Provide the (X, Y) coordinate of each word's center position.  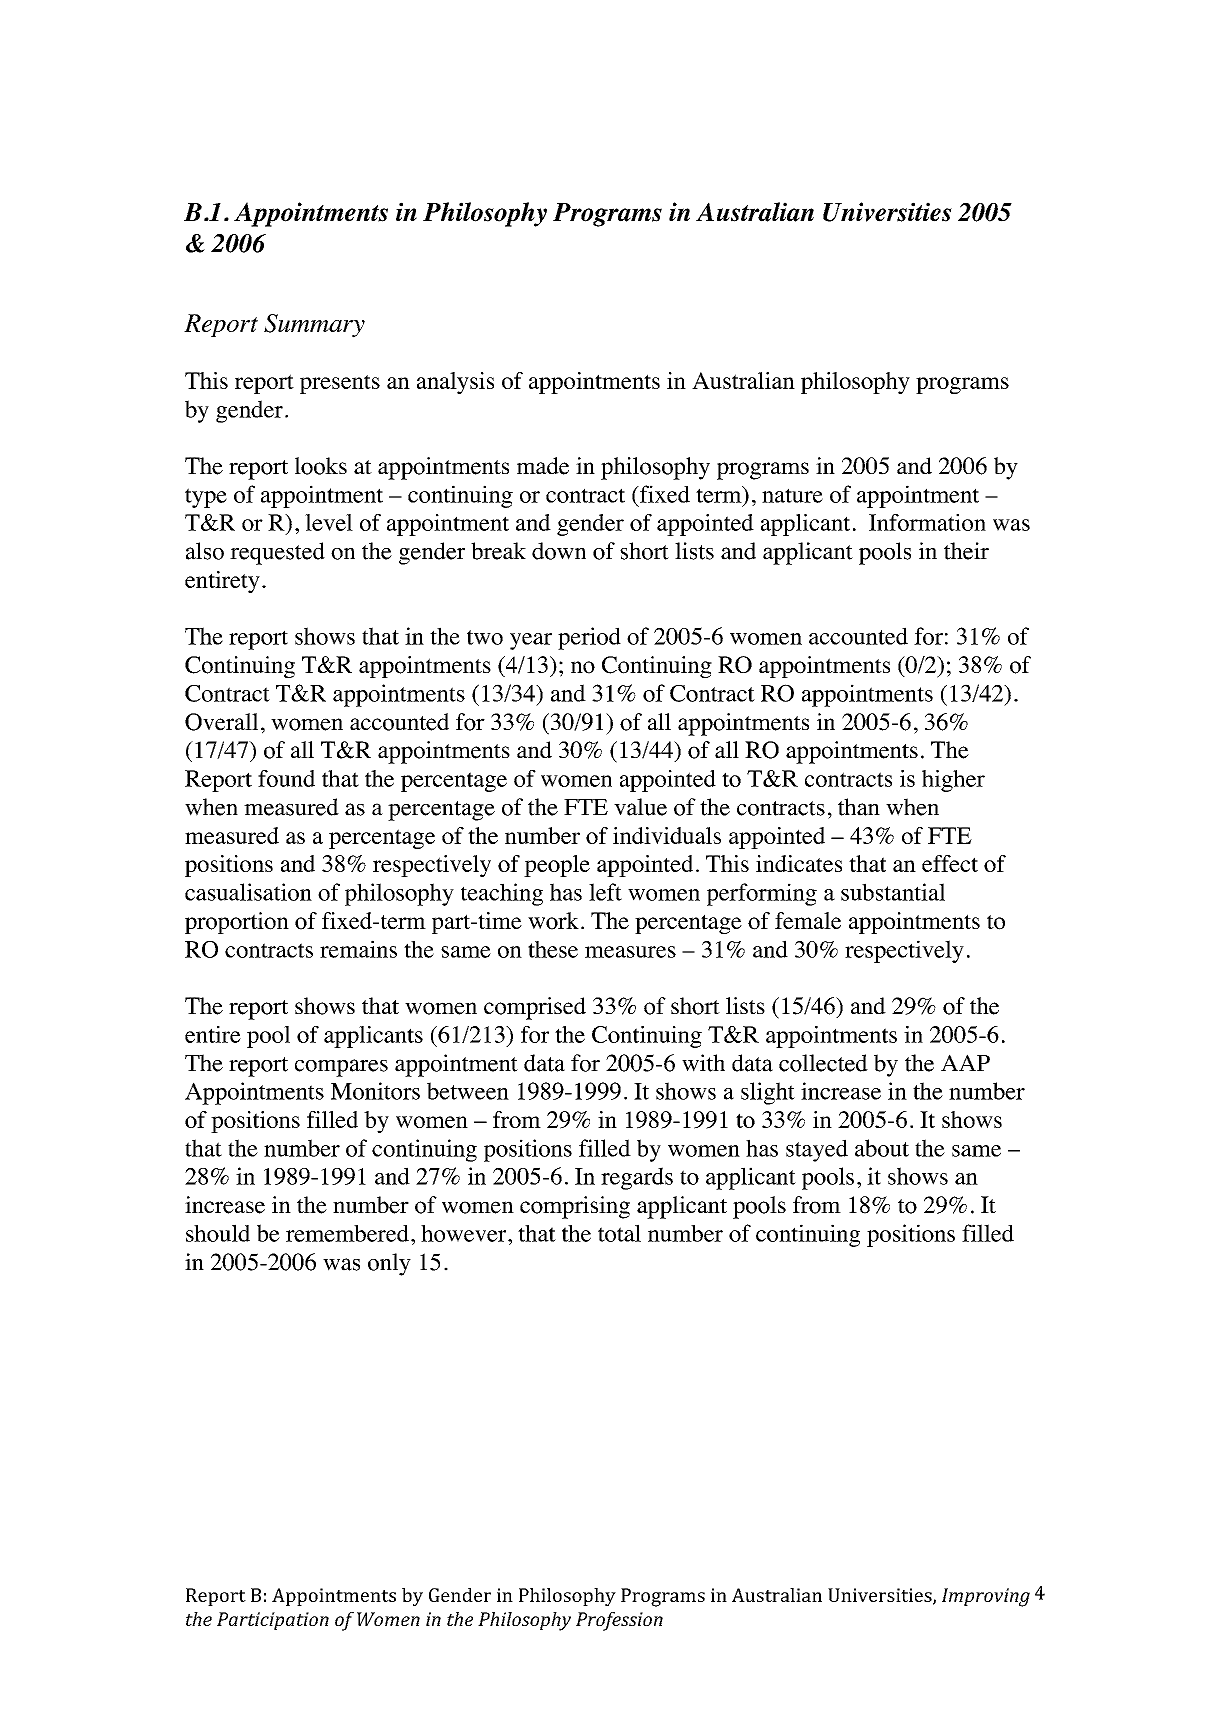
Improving (986, 1597)
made (543, 466)
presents (340, 384)
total (619, 1233)
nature (792, 495)
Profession (619, 1621)
